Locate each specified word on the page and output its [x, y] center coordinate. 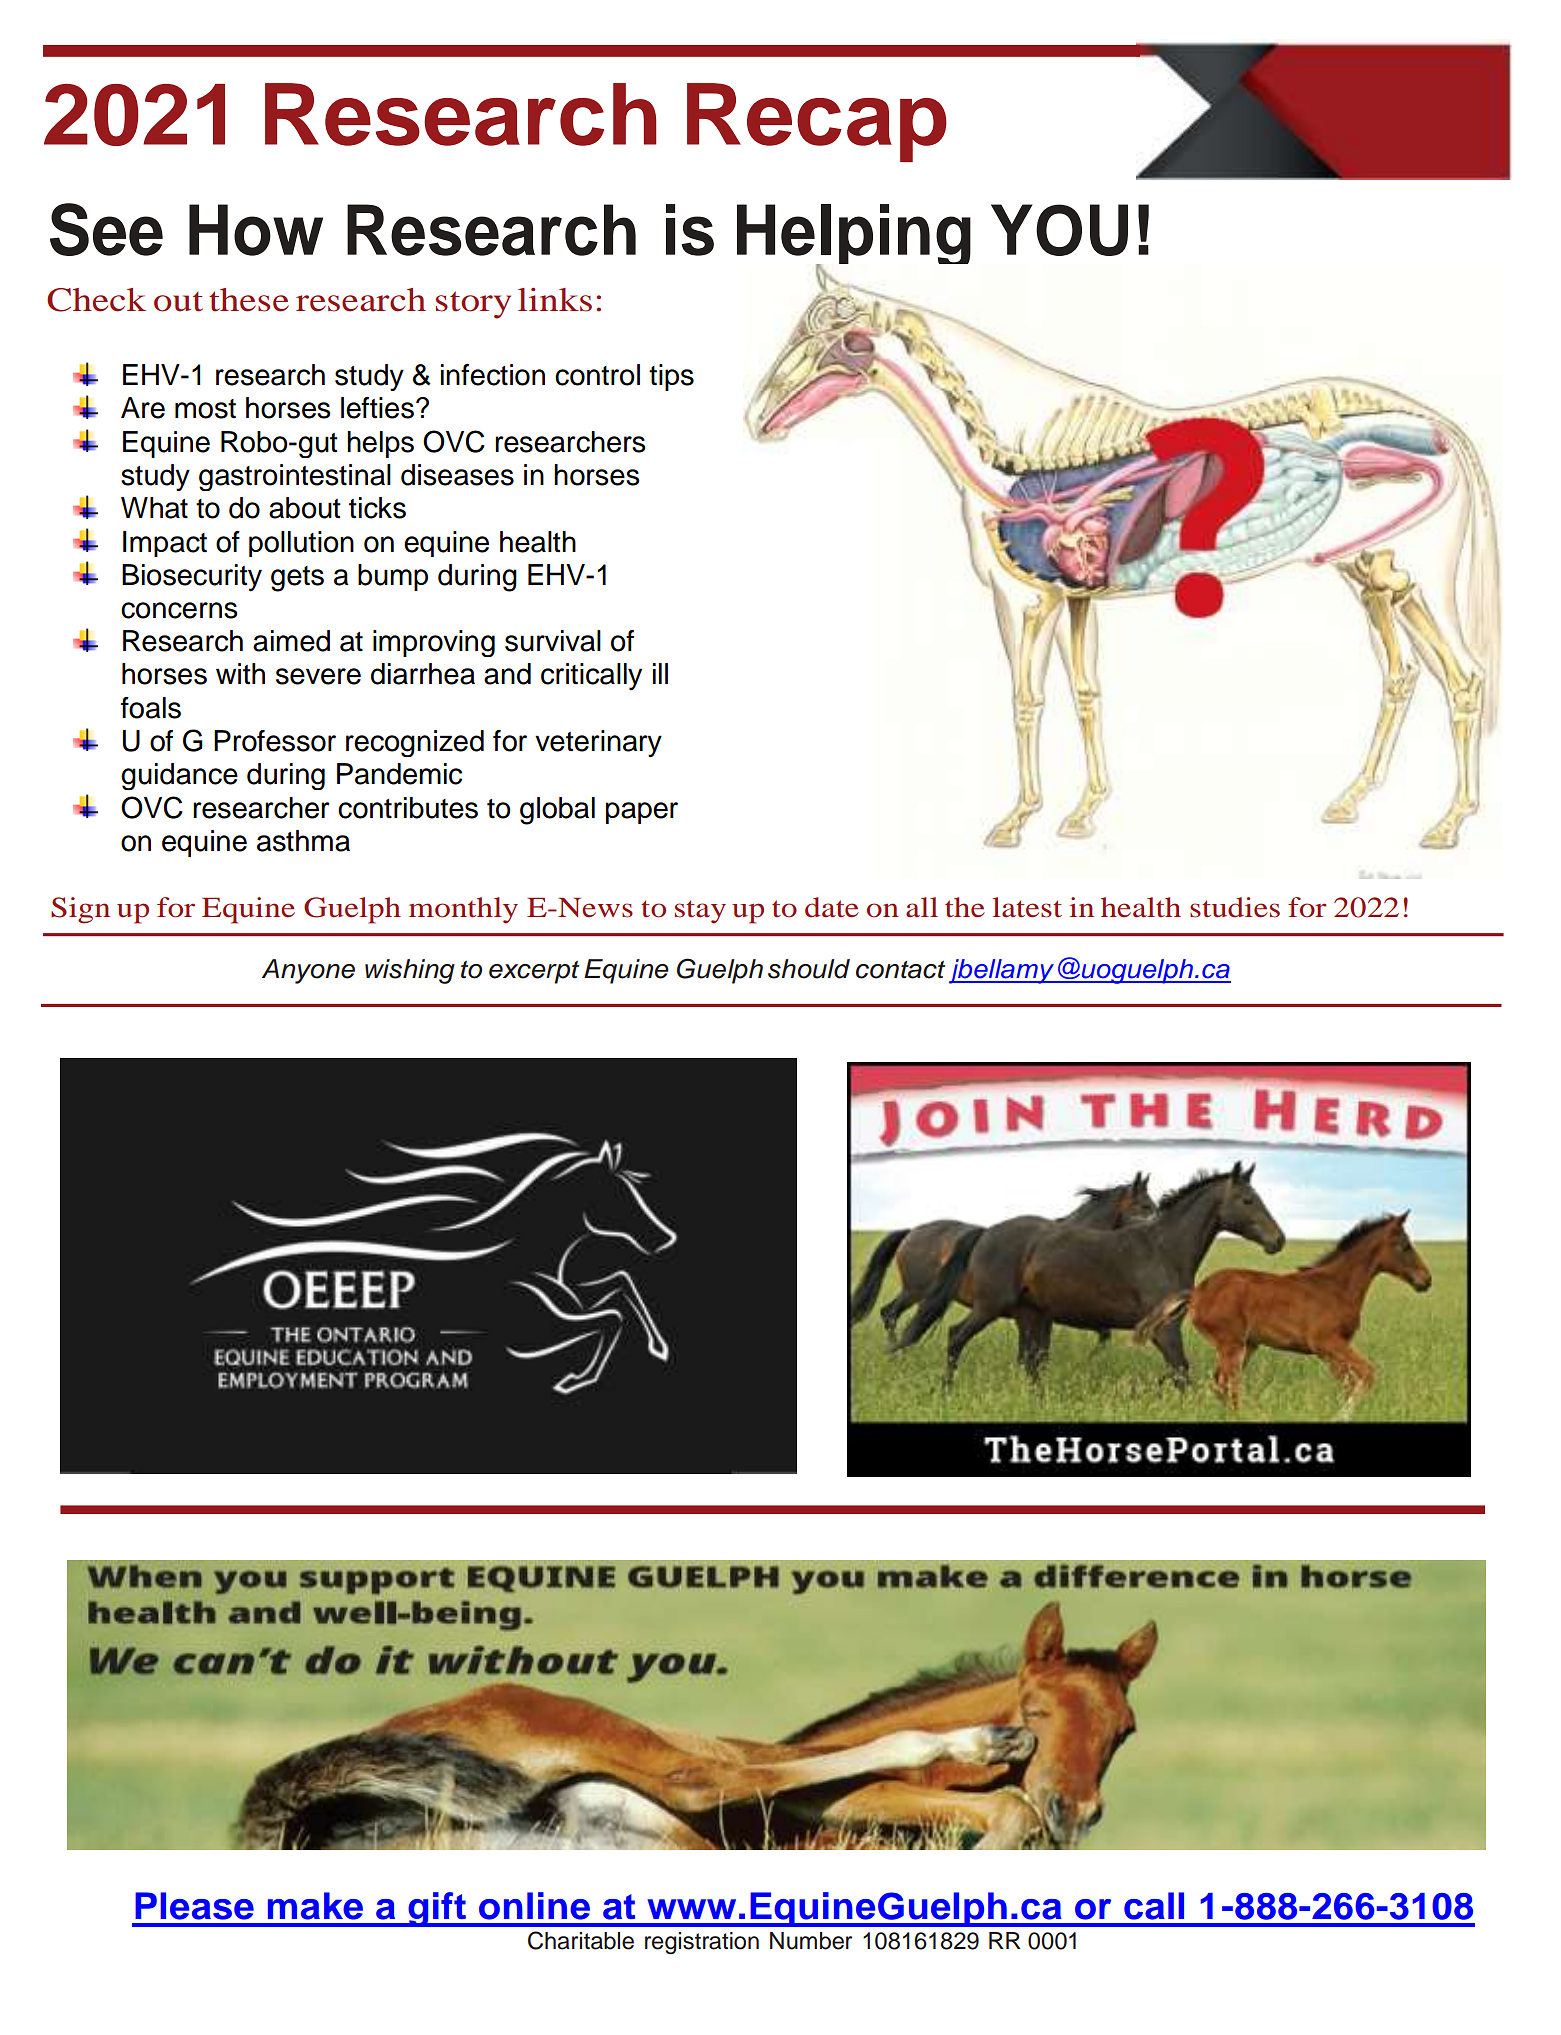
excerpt [534, 972]
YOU [1059, 230]
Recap [817, 122]
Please [194, 1906]
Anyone [308, 971]
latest [1027, 907]
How [256, 230]
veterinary [598, 744]
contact [900, 970]
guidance [179, 776]
